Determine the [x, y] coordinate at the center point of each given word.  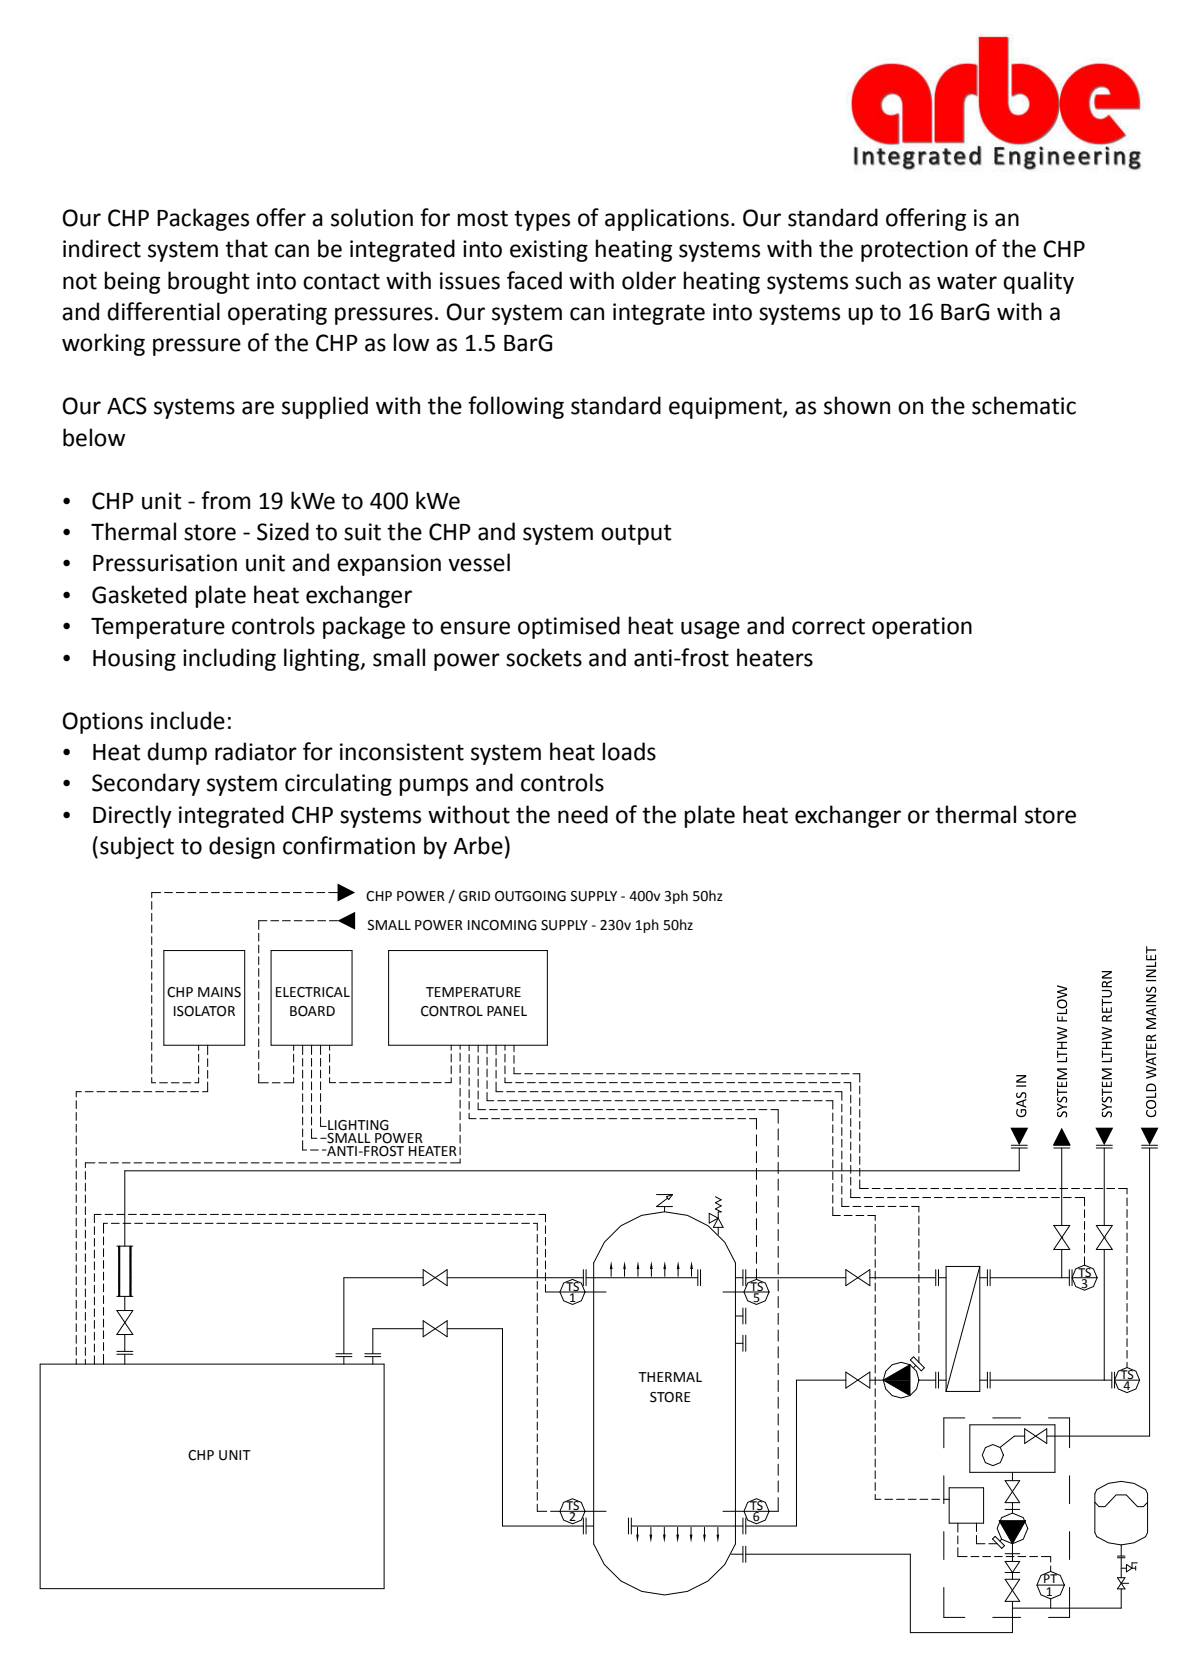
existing [549, 251]
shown [857, 405]
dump [177, 753]
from [225, 500]
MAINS [219, 992]
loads [629, 751]
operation [922, 628]
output [636, 534]
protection [914, 251]
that [246, 248]
